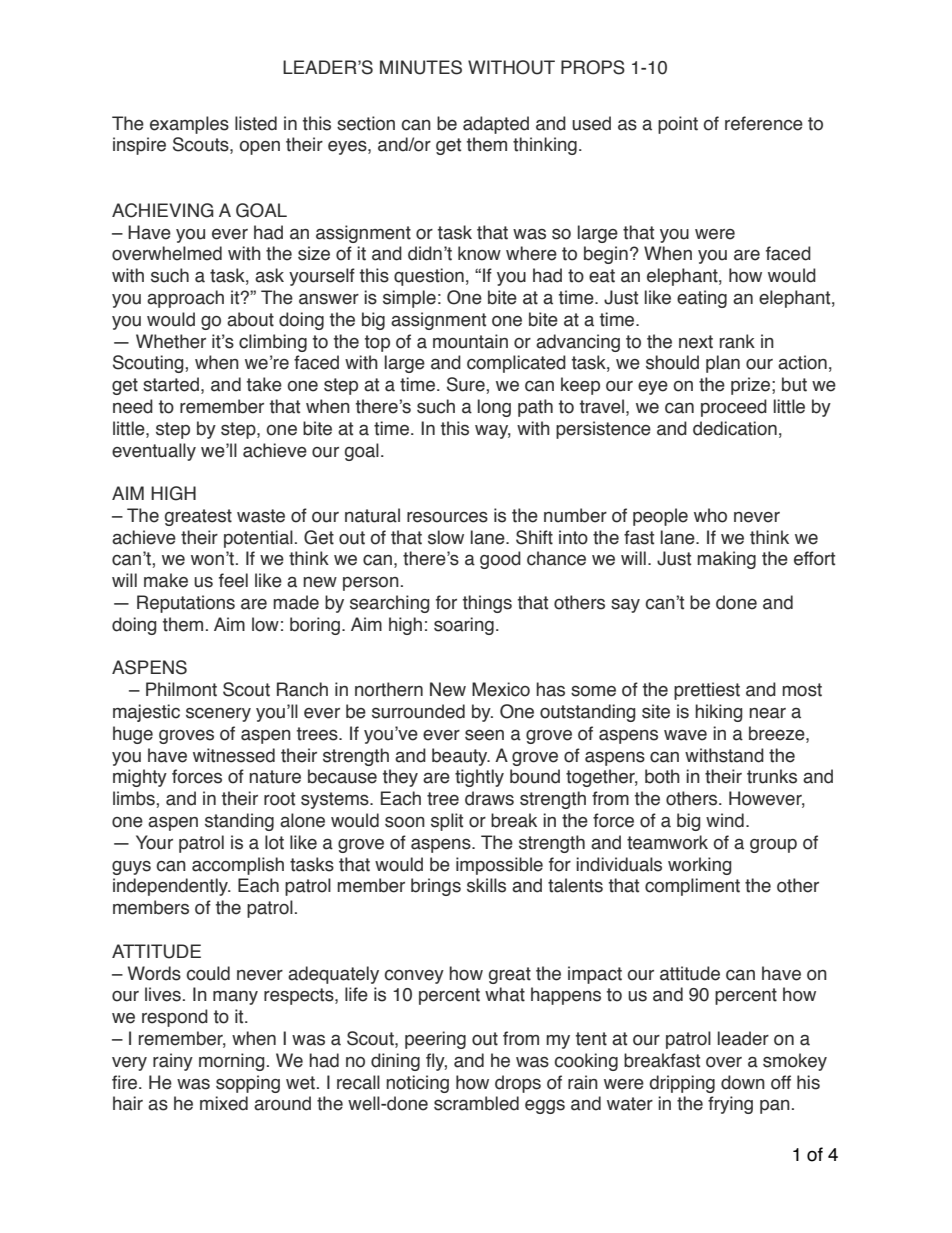  I want to click on down, so click(743, 1082).
